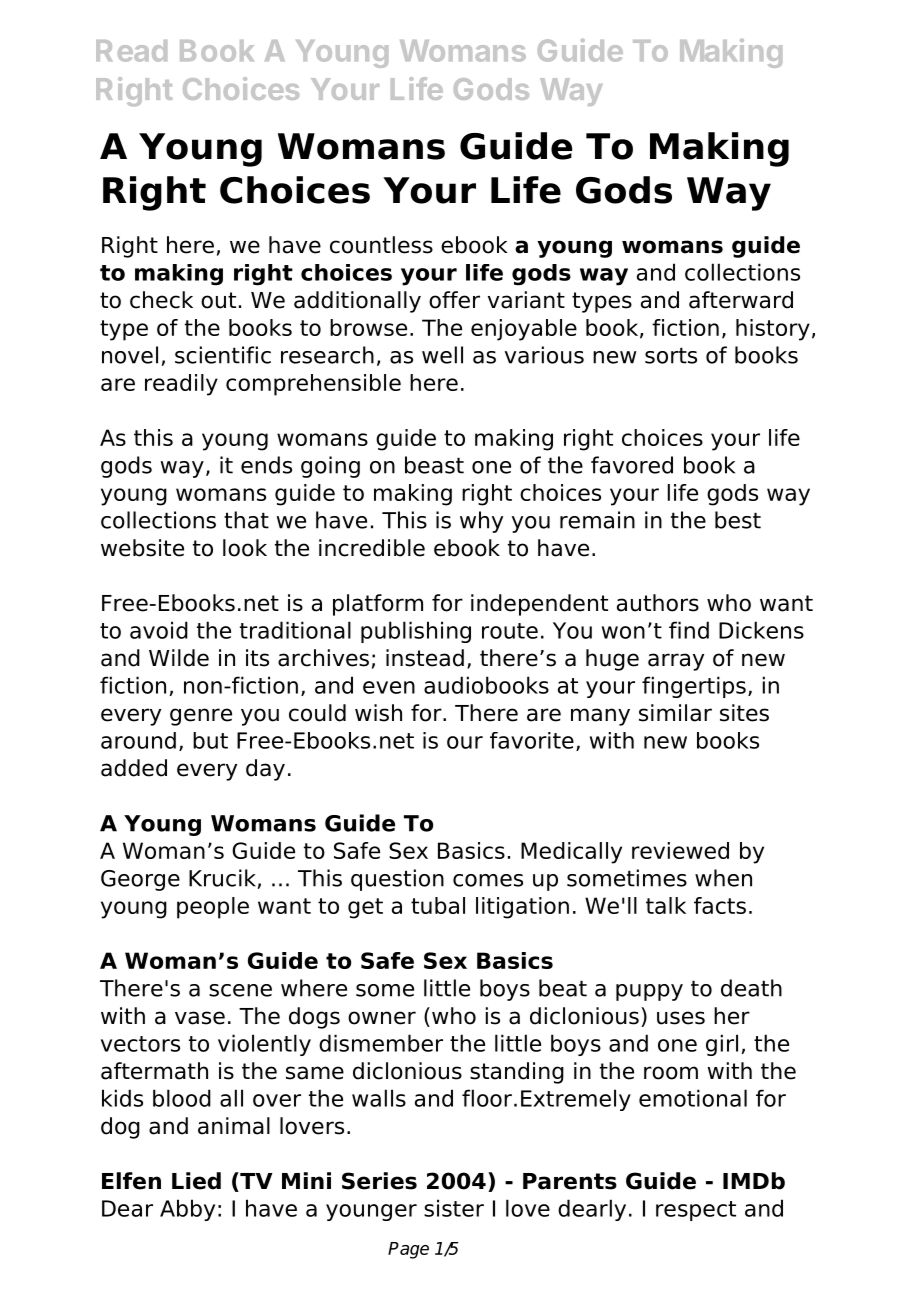 This image has height=1311, width=924. Describe the element at coordinates (240, 990) in the image. I see `scene` at that location.
